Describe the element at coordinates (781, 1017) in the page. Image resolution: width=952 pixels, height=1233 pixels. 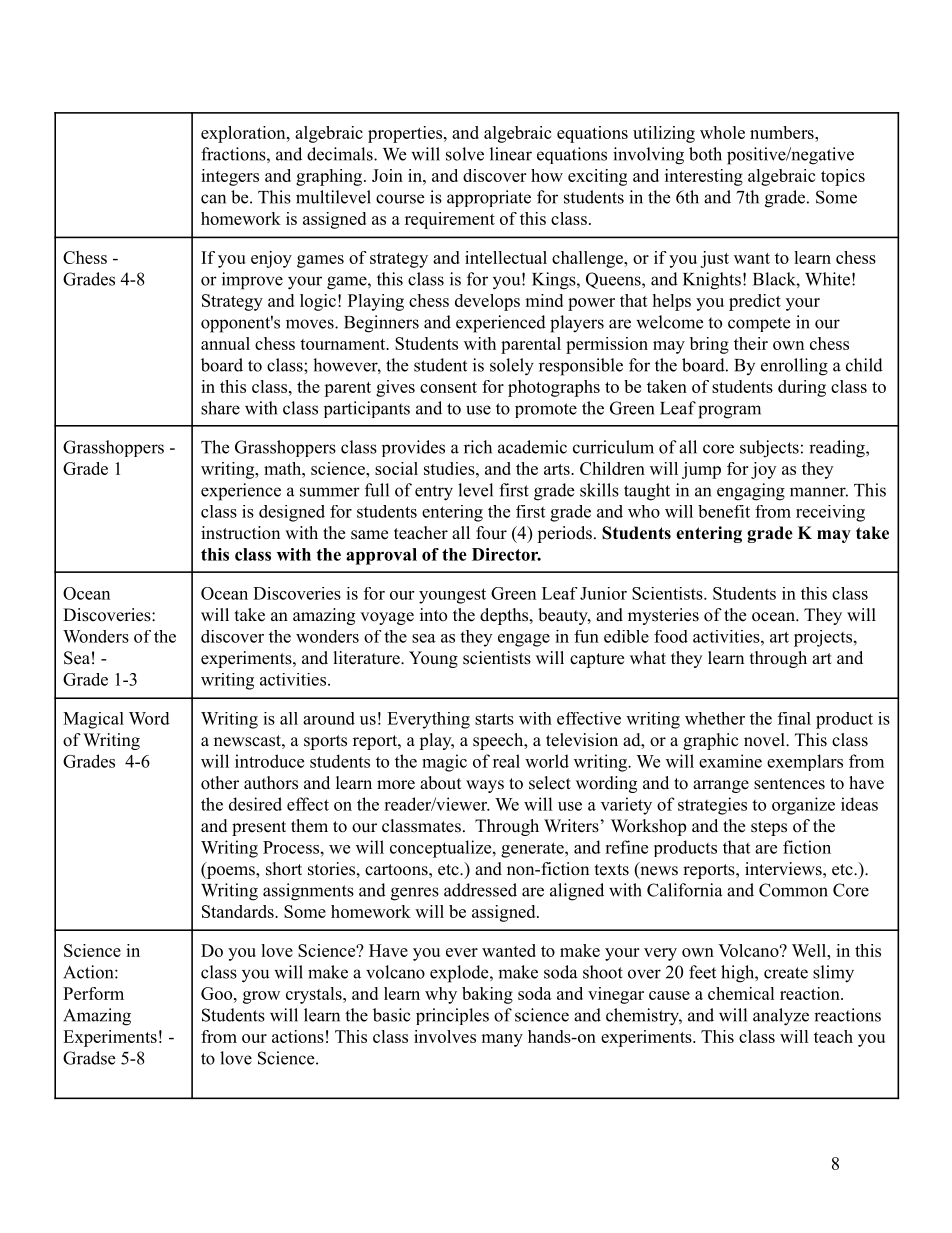
I see `analyze` at that location.
